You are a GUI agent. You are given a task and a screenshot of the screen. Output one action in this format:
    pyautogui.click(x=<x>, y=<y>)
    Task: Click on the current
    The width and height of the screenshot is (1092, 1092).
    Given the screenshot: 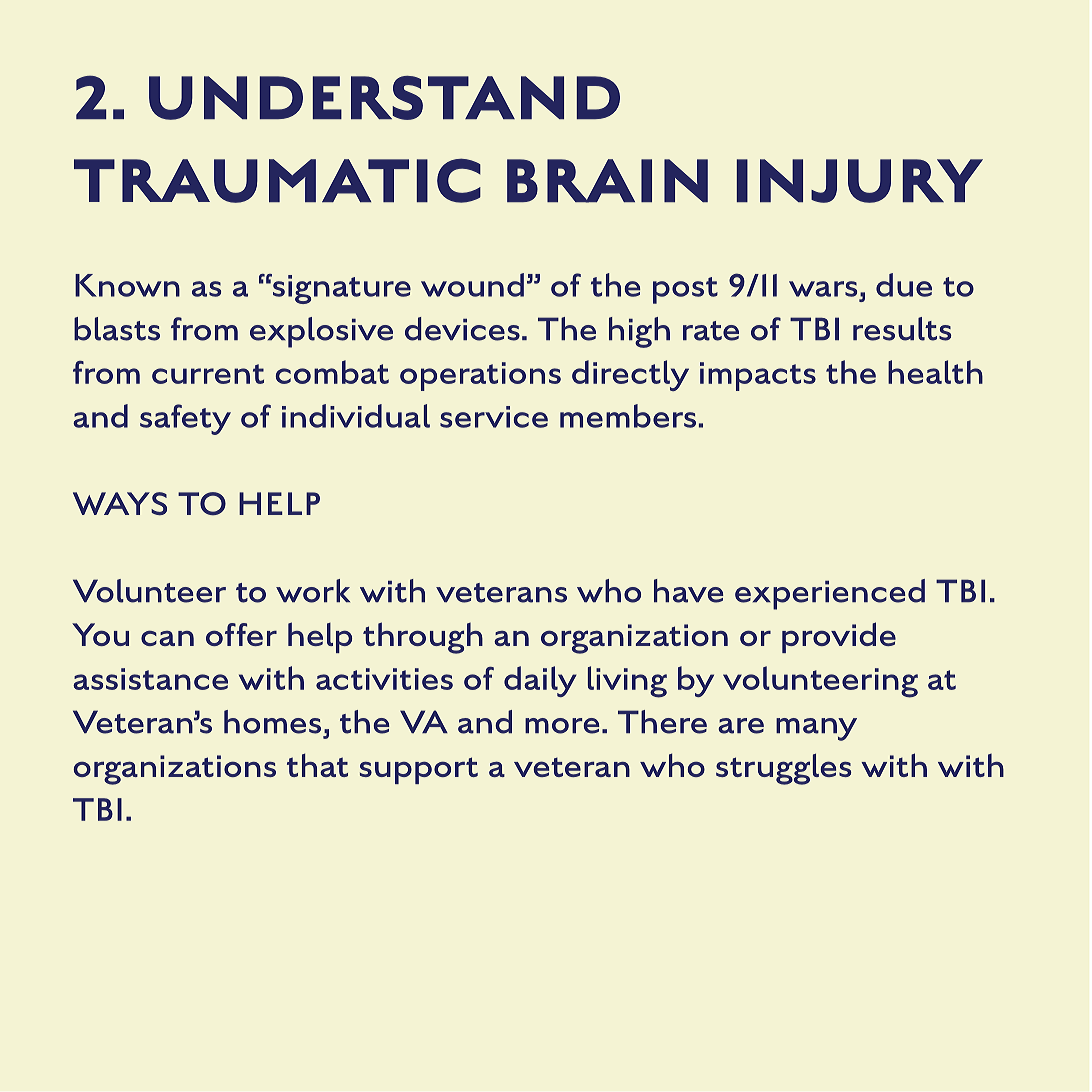 What is the action you would take?
    pyautogui.click(x=208, y=374)
